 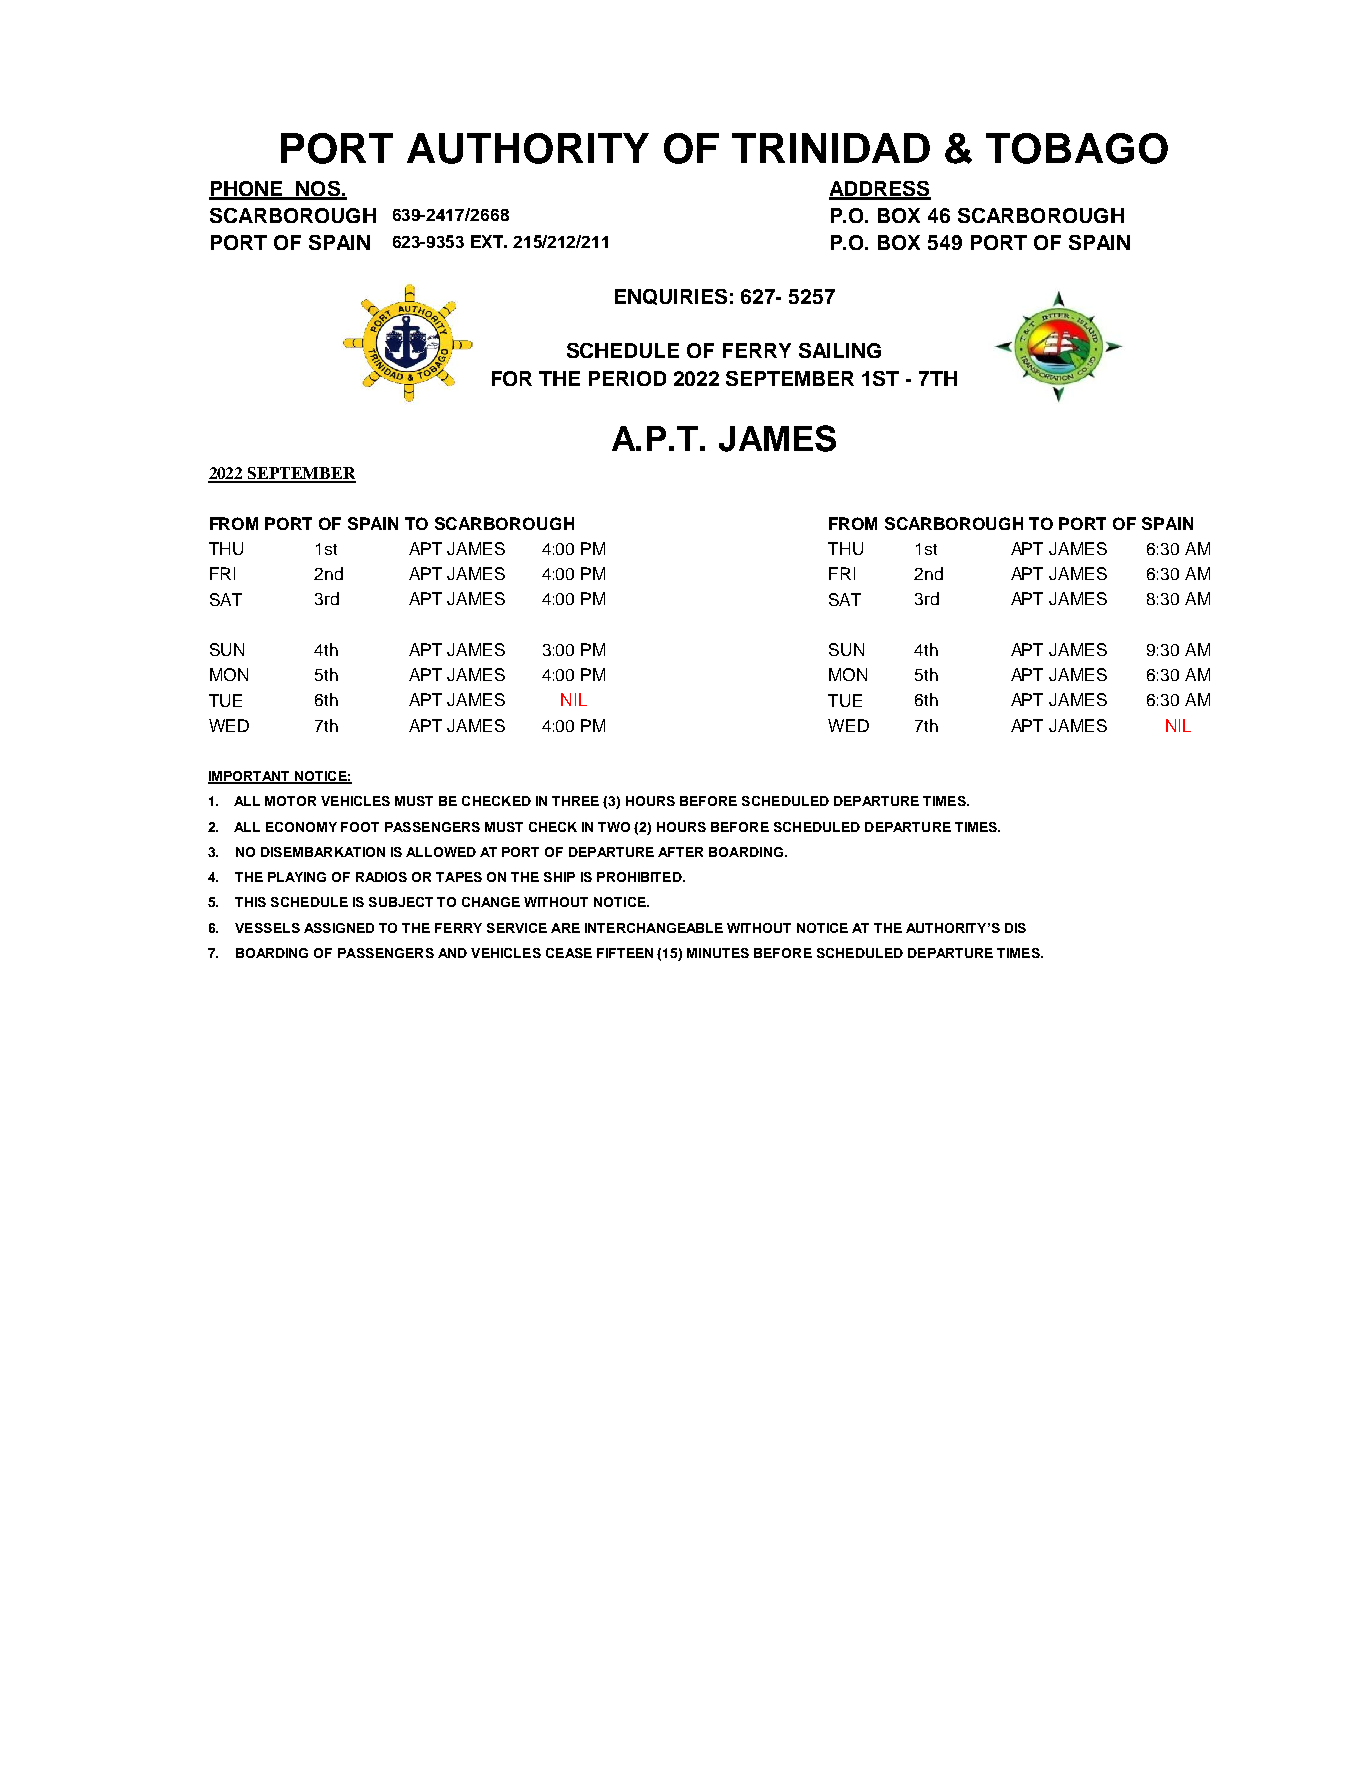 I want to click on ASSIGNED, so click(x=339, y=928).
